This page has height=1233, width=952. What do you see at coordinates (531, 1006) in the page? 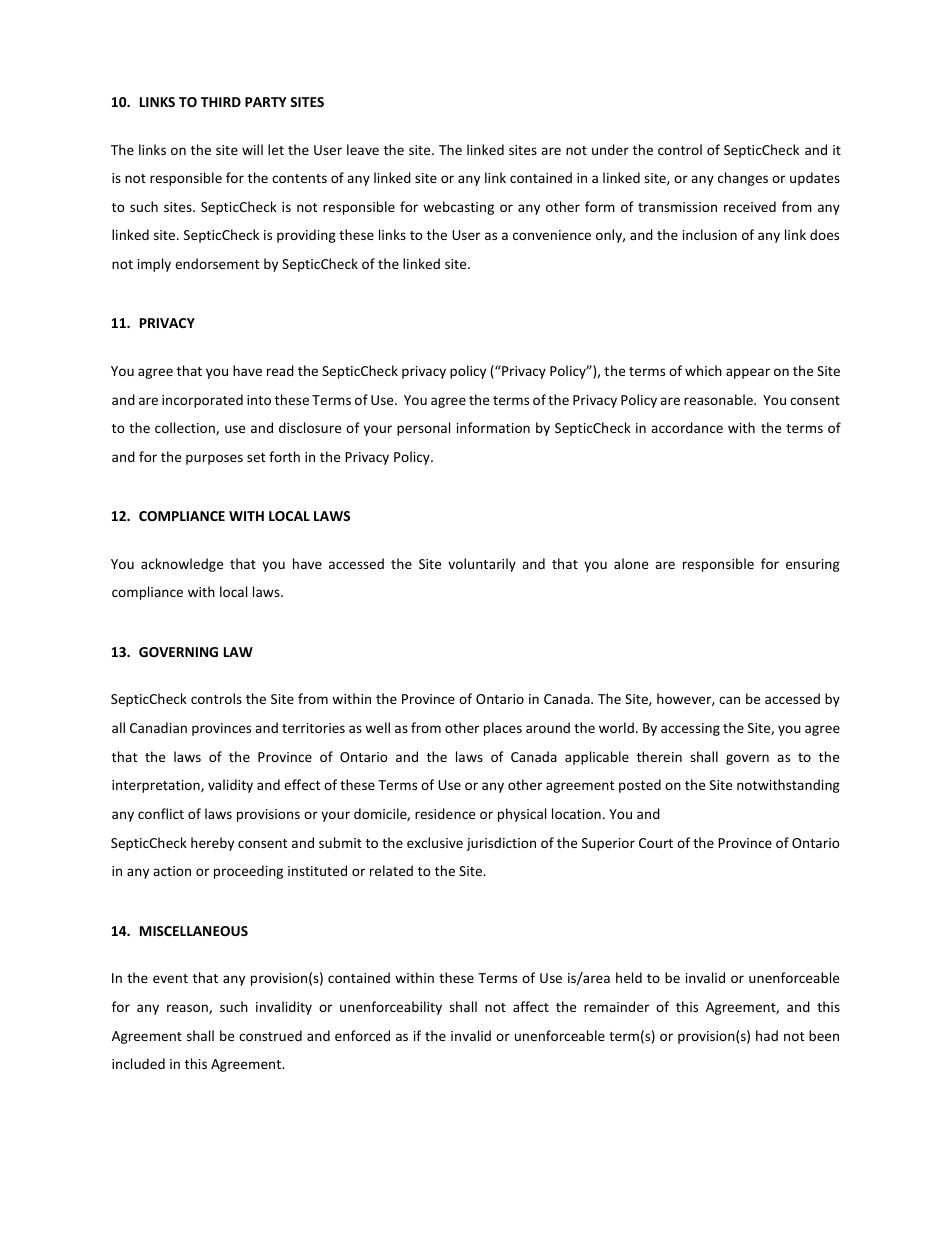
I see `affect` at bounding box center [531, 1006].
